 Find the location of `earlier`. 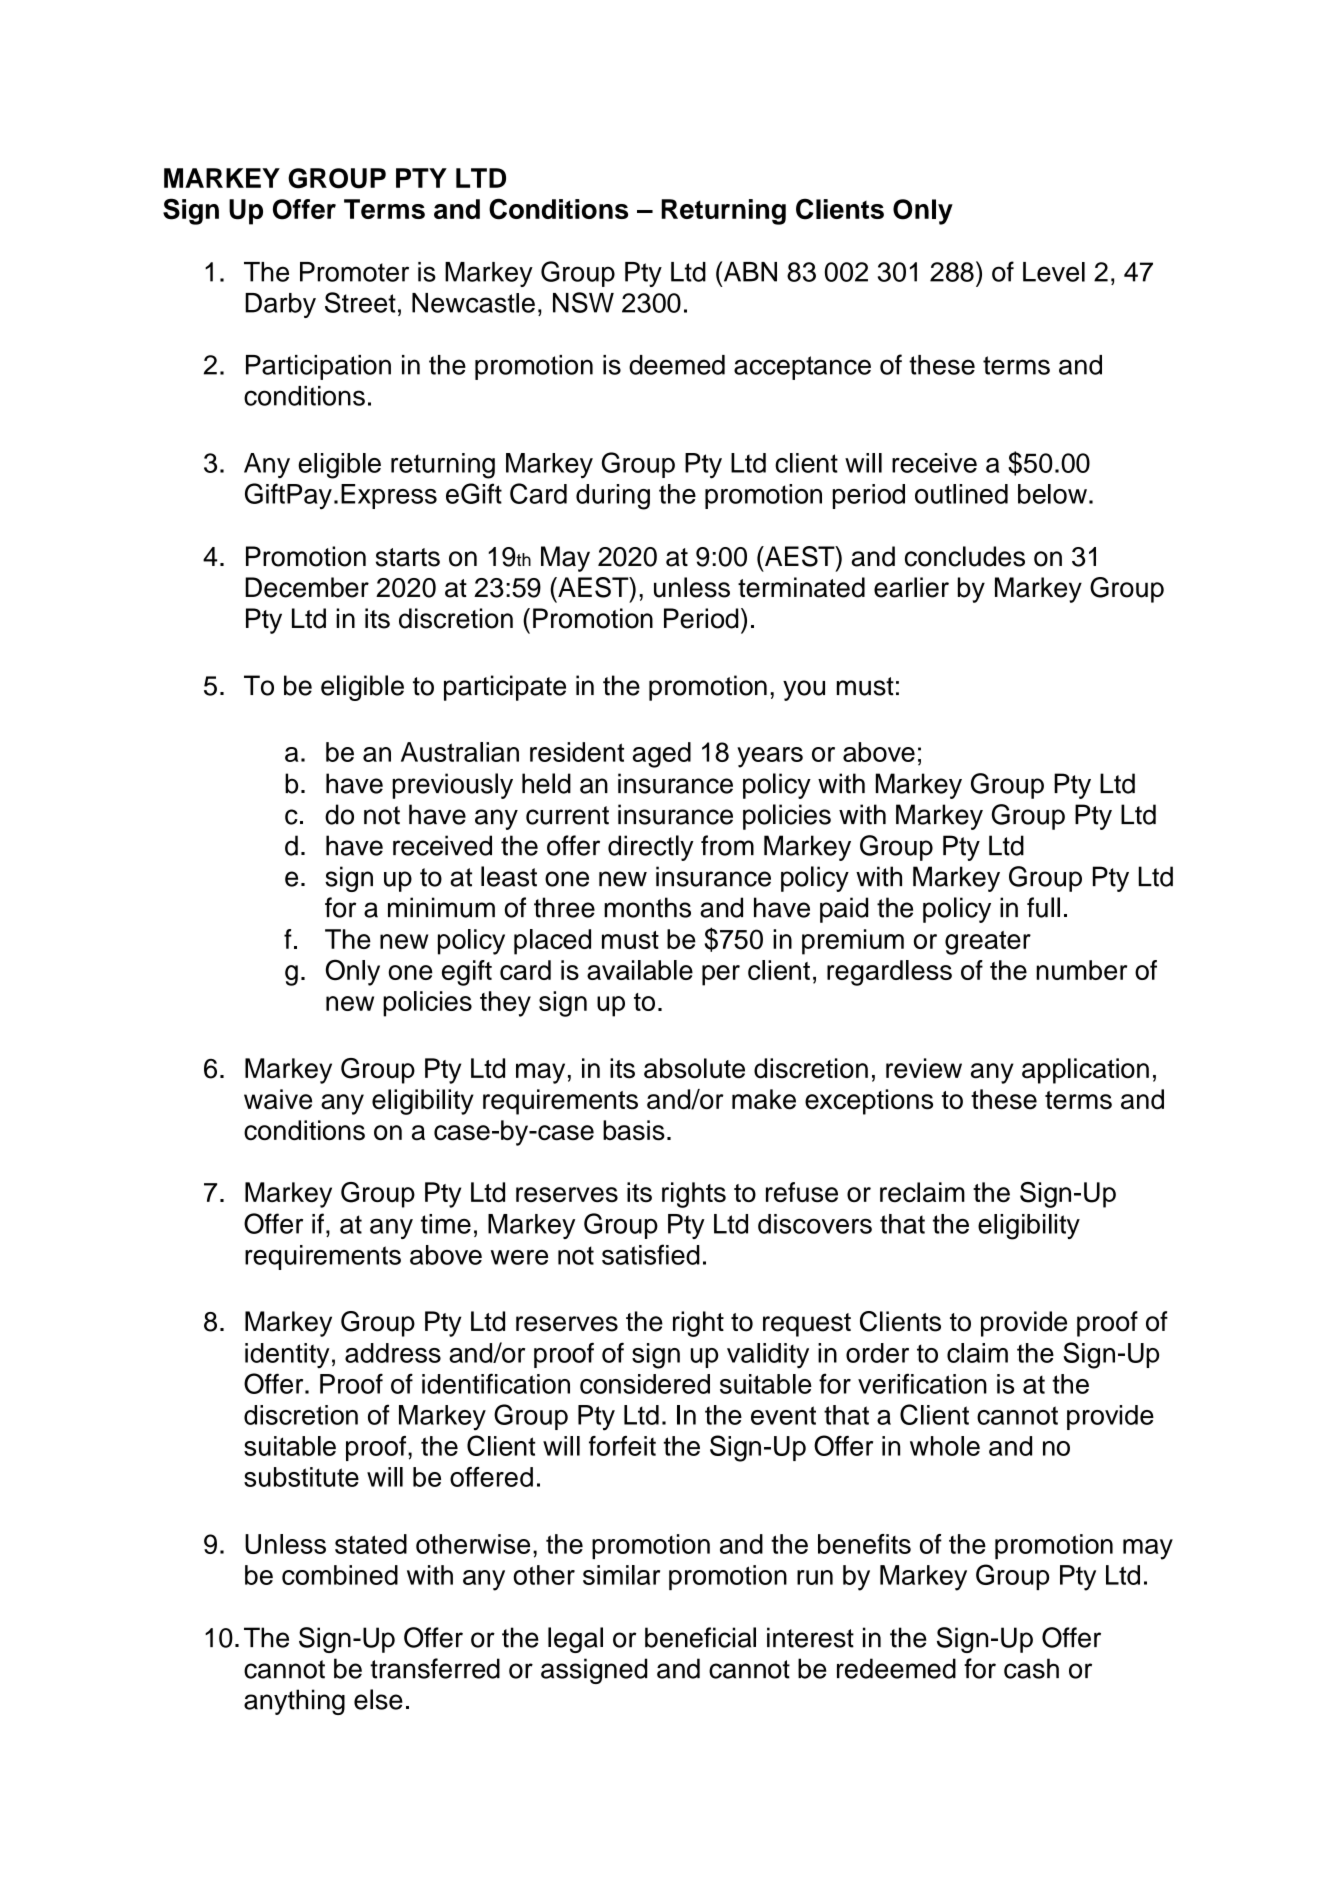

earlier is located at coordinates (911, 587).
